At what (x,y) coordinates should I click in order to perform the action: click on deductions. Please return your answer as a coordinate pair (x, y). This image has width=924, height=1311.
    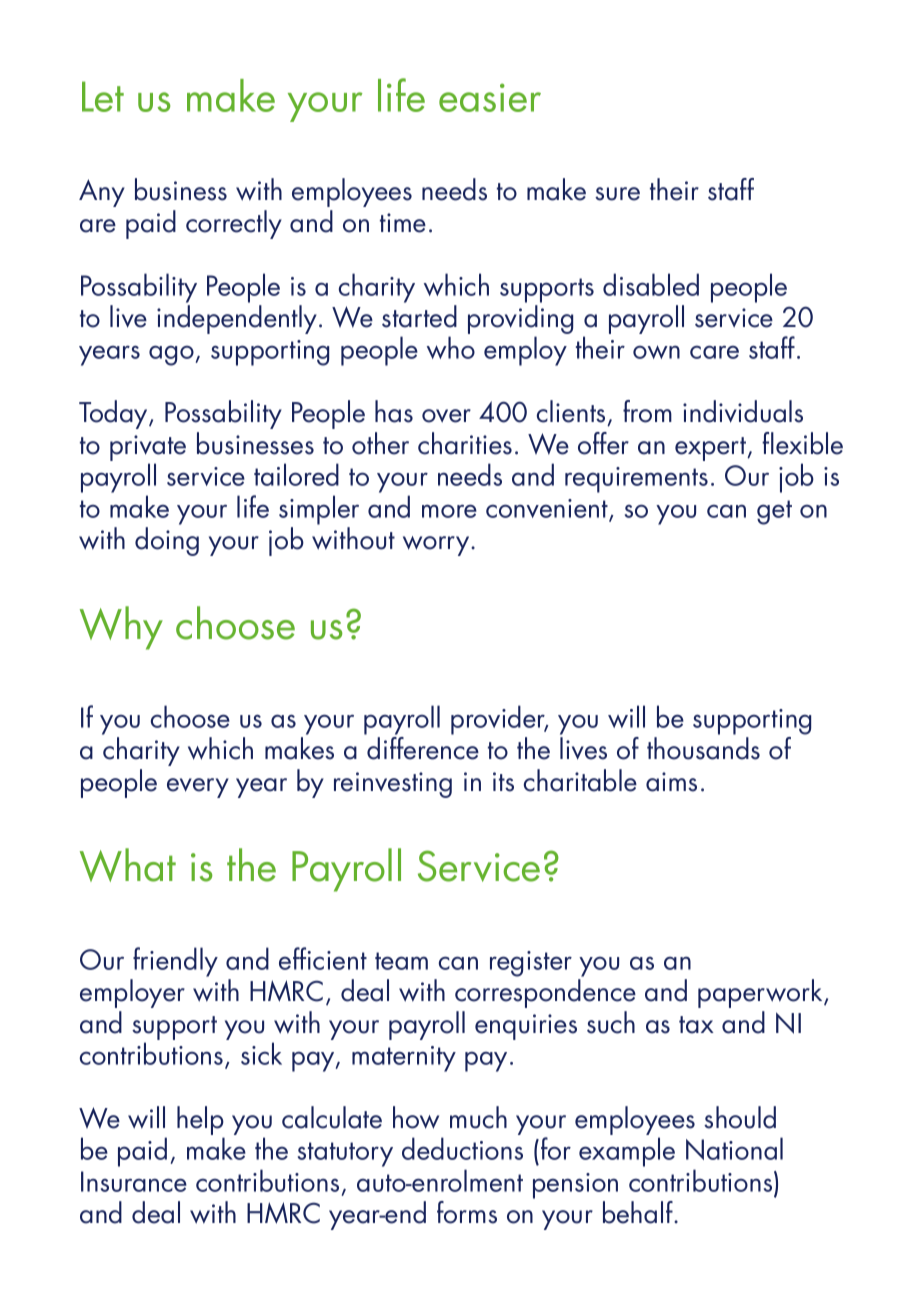
    Looking at the image, I should click on (462, 1148).
